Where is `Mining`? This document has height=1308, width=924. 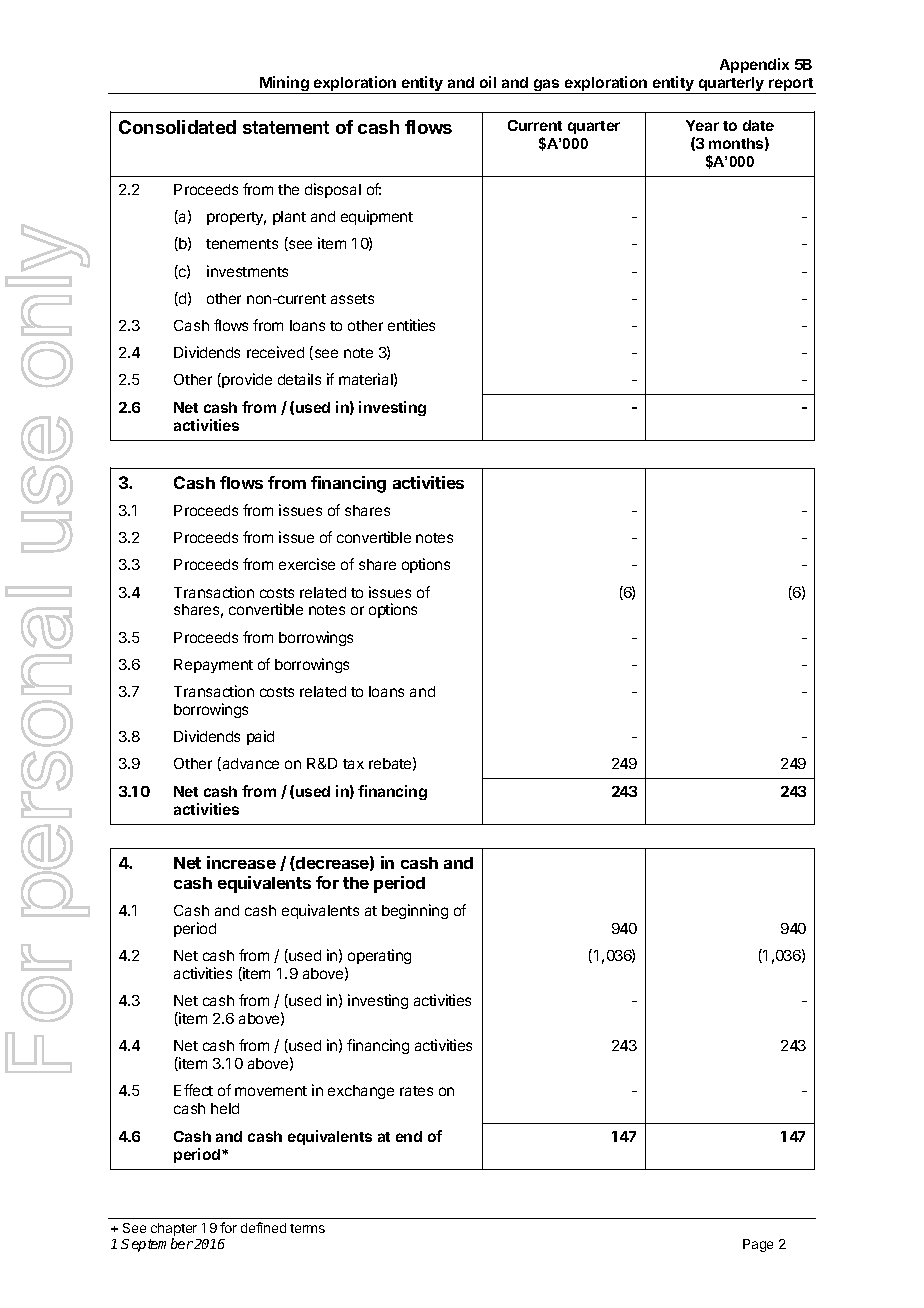
Mining is located at coordinates (284, 85).
